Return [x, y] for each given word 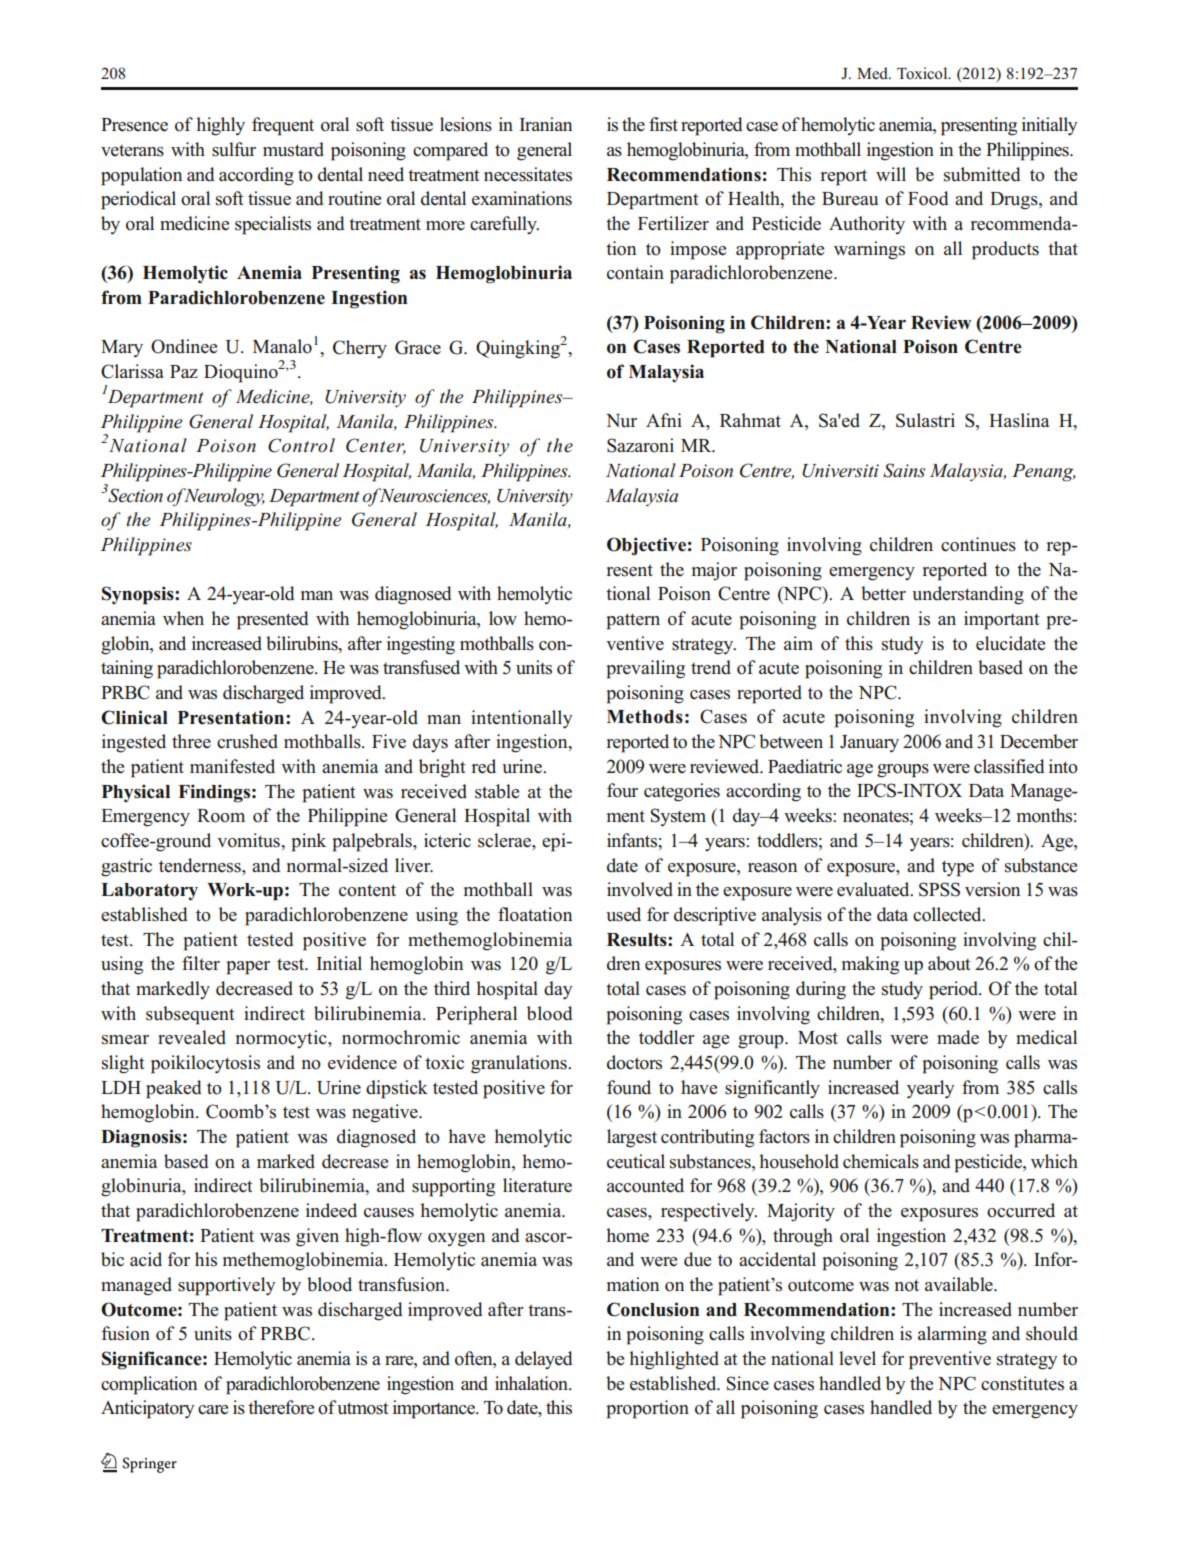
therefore [281, 1407]
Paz [184, 371]
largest [632, 1138]
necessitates [528, 174]
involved [640, 889]
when [183, 618]
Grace [418, 347]
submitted [982, 174]
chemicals [881, 1161]
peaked [174, 1089]
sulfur [234, 149]
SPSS [939, 889]
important [1002, 620]
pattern [633, 621]
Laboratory [149, 892]
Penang [1044, 473]
